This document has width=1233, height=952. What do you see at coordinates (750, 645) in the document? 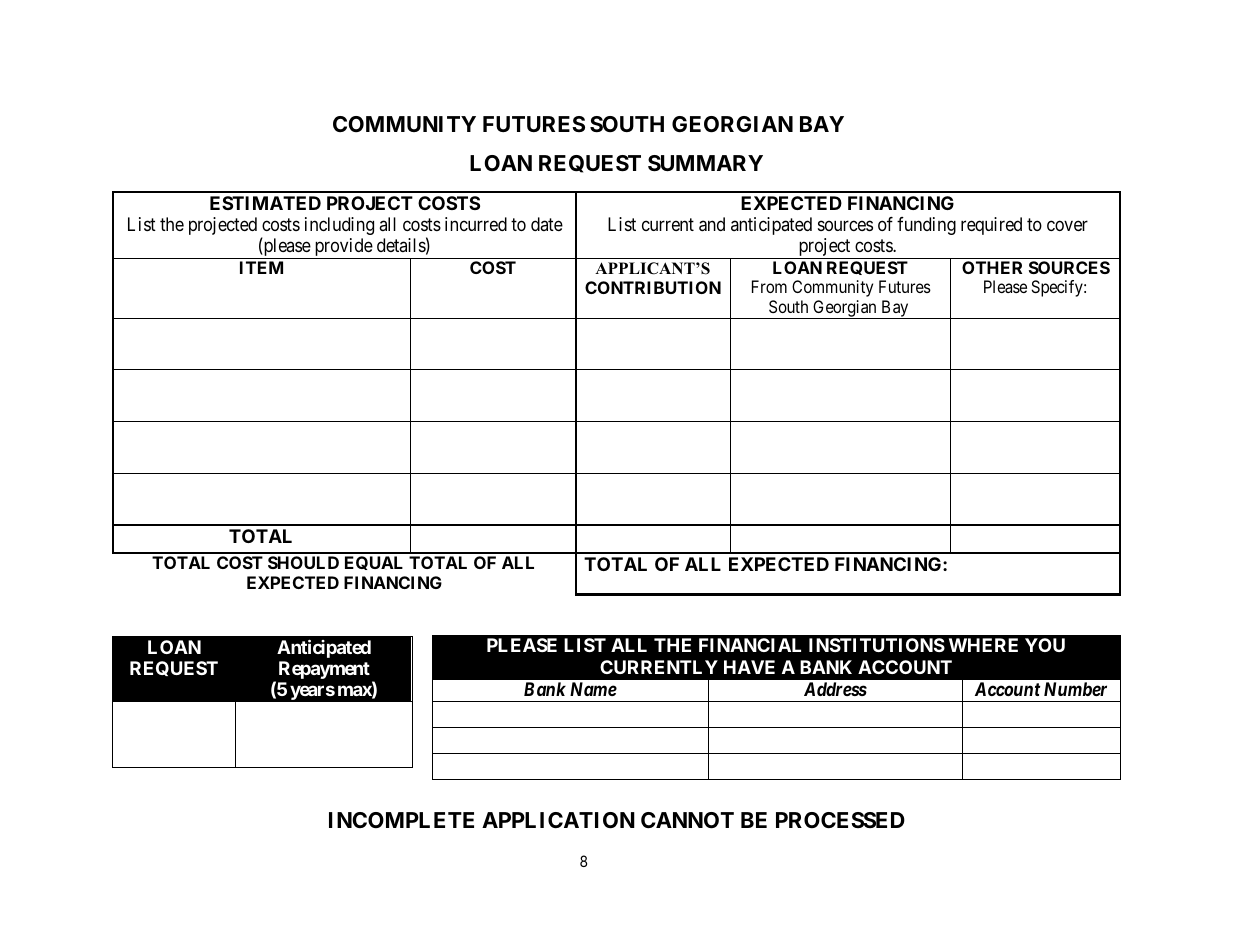
I see `FINANCIAL` at bounding box center [750, 645].
